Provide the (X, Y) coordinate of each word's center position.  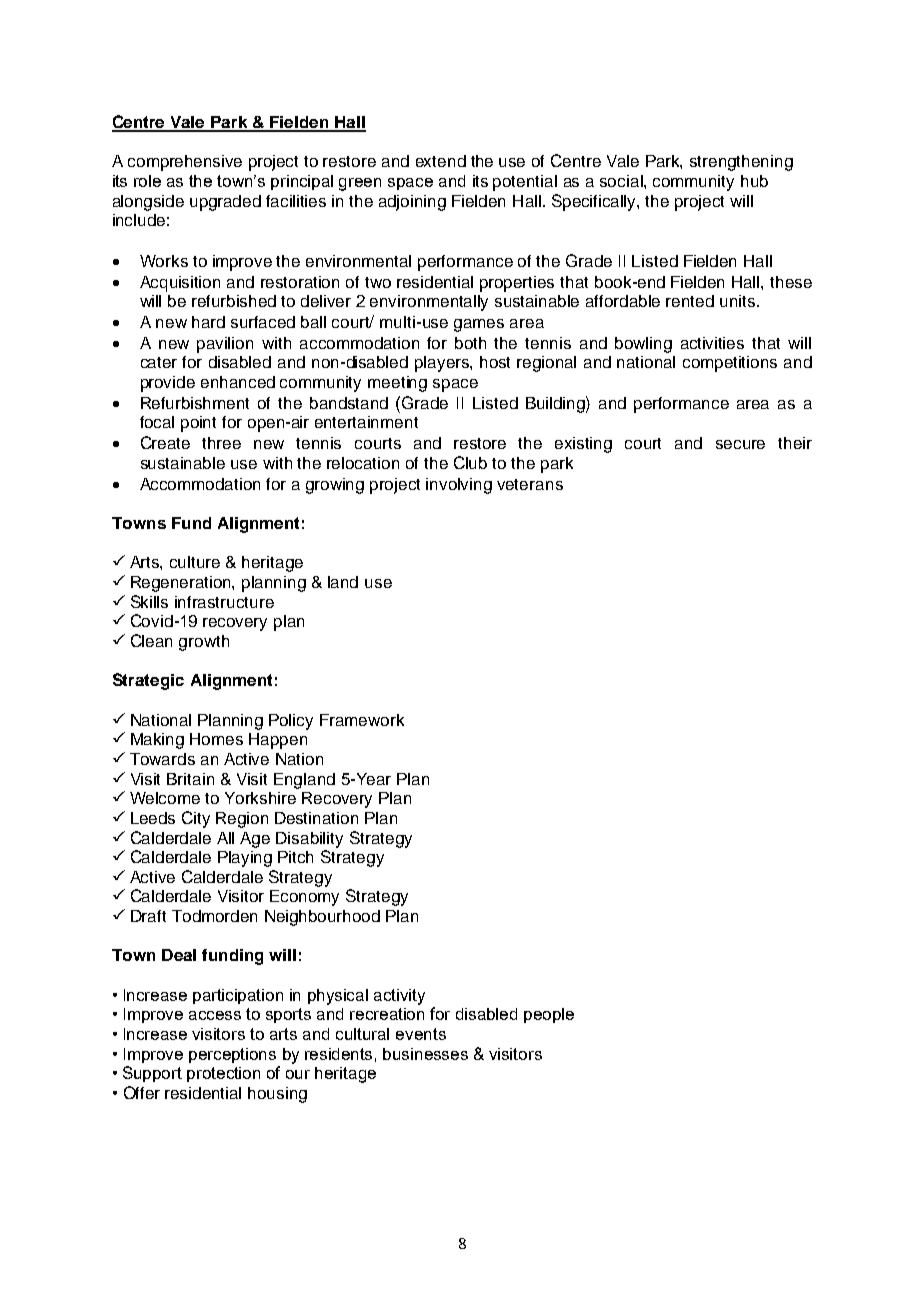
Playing (245, 859)
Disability (309, 840)
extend (441, 161)
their (795, 443)
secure (740, 444)
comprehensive (185, 163)
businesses (425, 1054)
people (549, 1015)
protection (223, 1074)
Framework (362, 720)
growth (204, 643)
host (495, 362)
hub (754, 181)
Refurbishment (195, 403)
